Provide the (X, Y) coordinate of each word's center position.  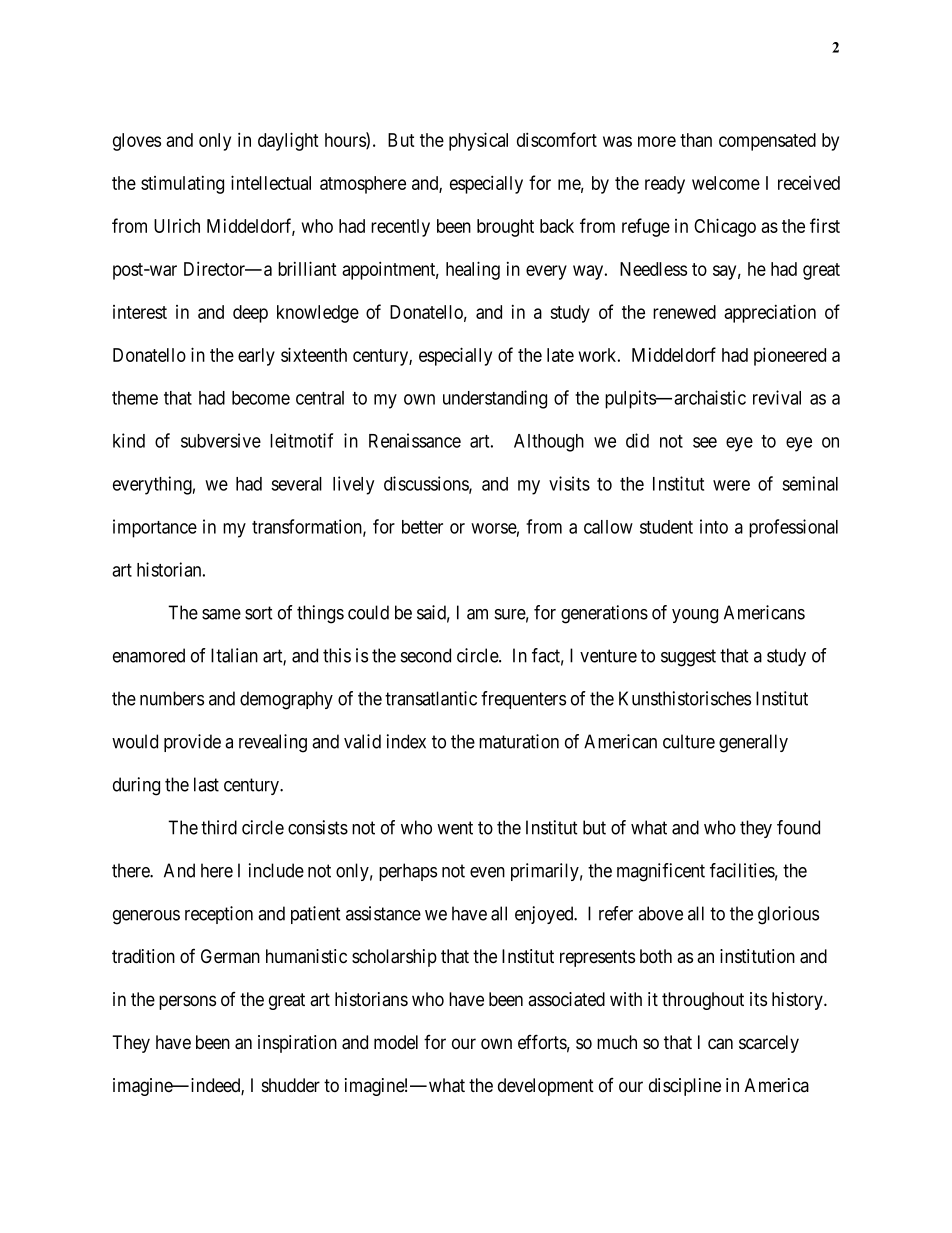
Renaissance (415, 440)
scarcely (769, 1044)
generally (753, 743)
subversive (221, 440)
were (731, 485)
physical (478, 141)
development (546, 1087)
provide (192, 743)
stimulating (182, 185)
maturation (519, 741)
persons (187, 1002)
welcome (726, 183)
